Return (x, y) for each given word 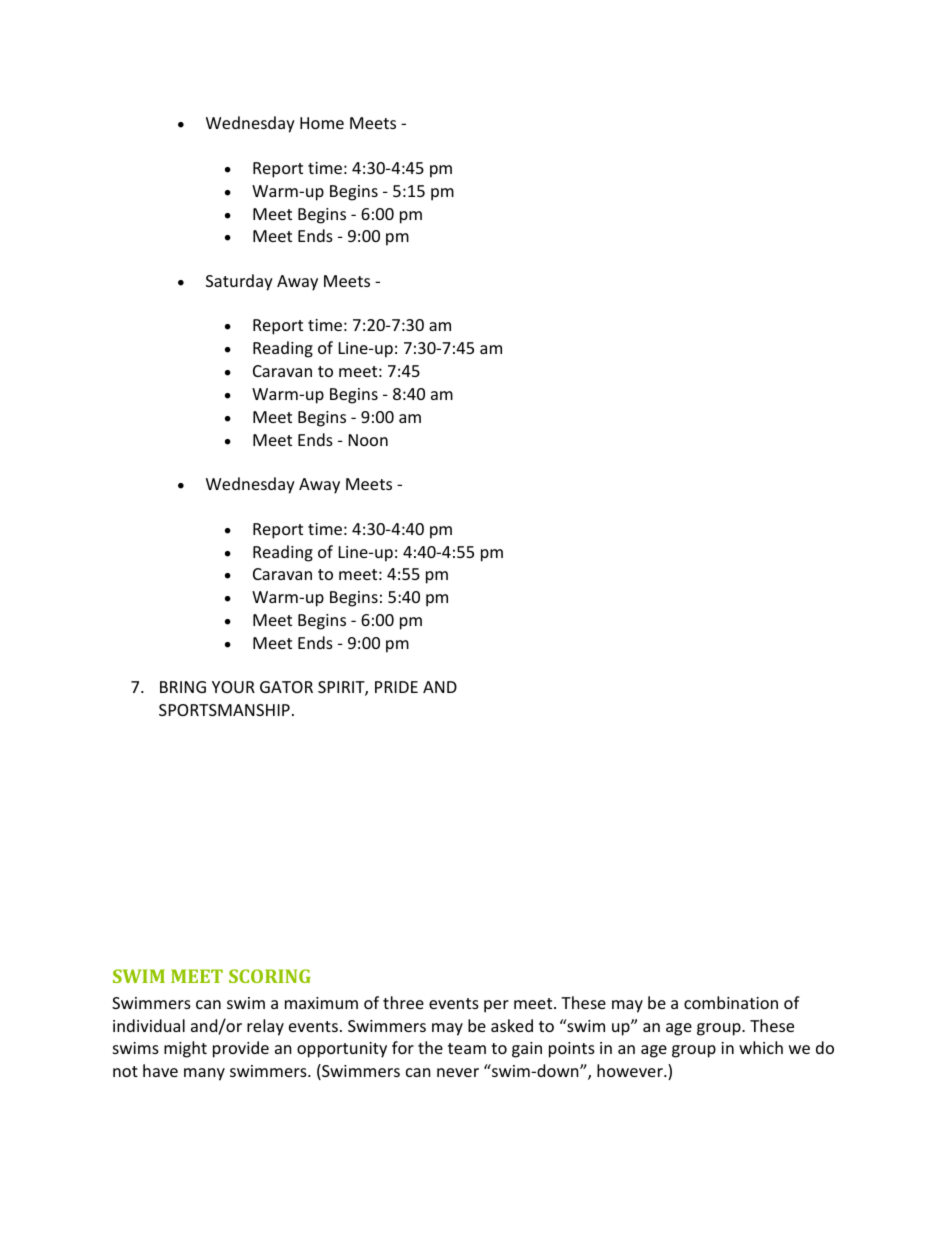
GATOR (286, 687)
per (496, 1006)
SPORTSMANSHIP (224, 710)
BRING (183, 687)
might (185, 1049)
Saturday (239, 282)
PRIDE (396, 687)
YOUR (233, 687)
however (631, 1070)
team (467, 1048)
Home (322, 123)
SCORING (270, 976)
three (403, 1002)
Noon (368, 440)
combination (731, 1002)
